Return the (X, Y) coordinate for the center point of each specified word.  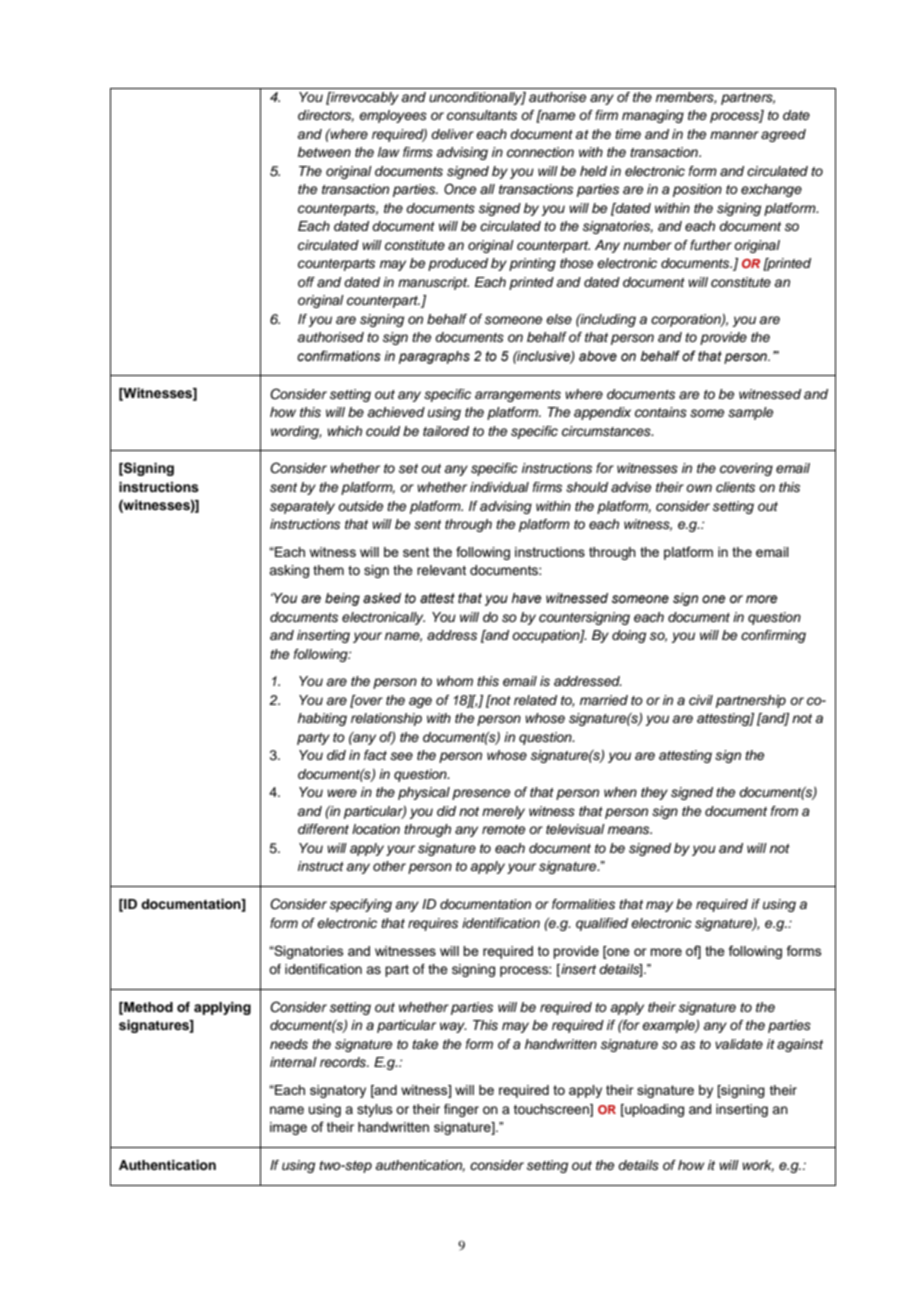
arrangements (518, 396)
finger (461, 1110)
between (324, 152)
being (342, 599)
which (344, 431)
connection (540, 152)
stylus (375, 1110)
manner (734, 135)
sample (750, 413)
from (784, 811)
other (389, 866)
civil (701, 700)
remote (503, 829)
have (526, 598)
